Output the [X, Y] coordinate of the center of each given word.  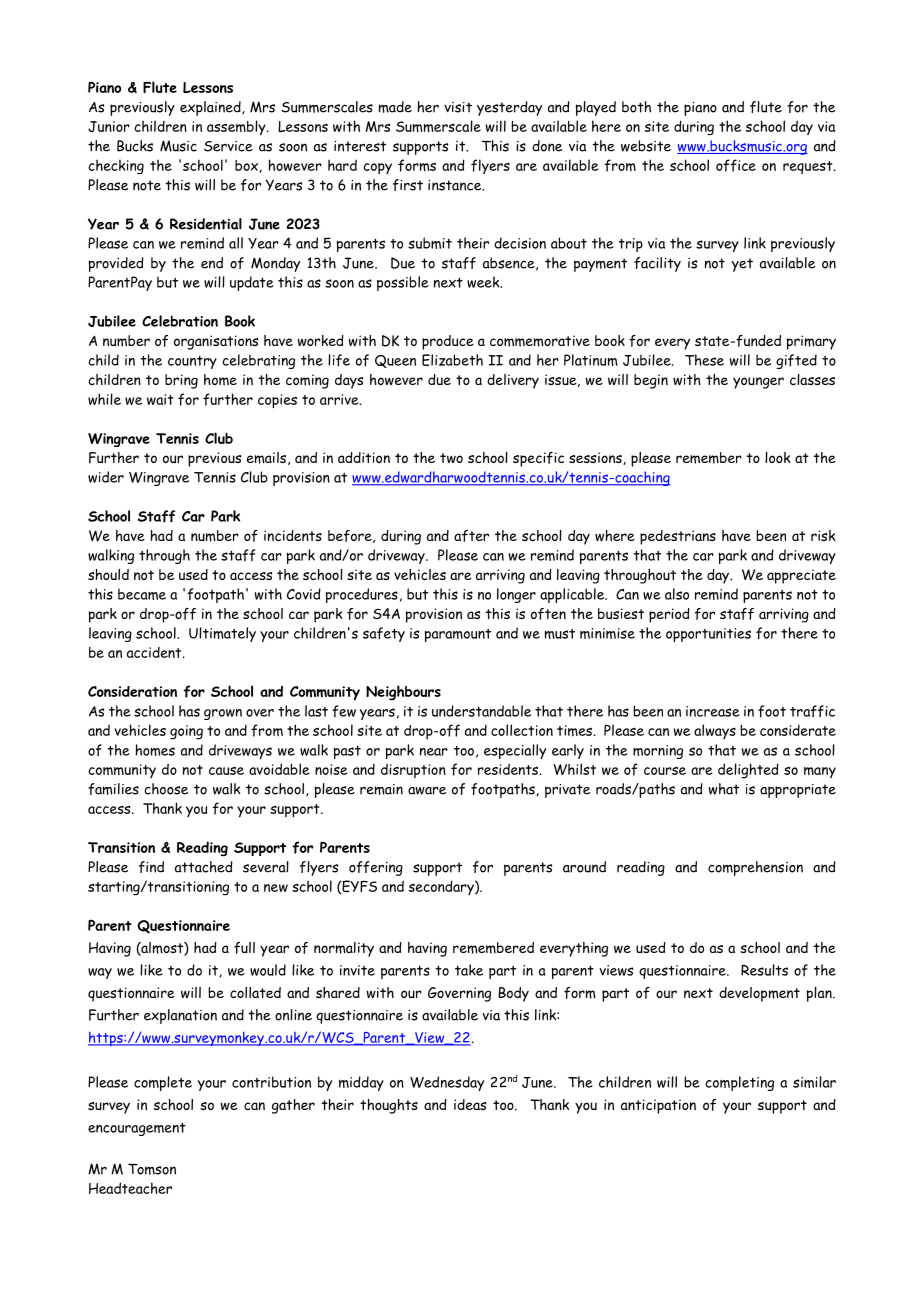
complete [163, 1083]
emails [266, 458]
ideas [470, 1104]
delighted [748, 771]
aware [427, 791]
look [778, 457]
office [736, 165]
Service [228, 146]
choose [166, 789]
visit [458, 107]
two [451, 458]
